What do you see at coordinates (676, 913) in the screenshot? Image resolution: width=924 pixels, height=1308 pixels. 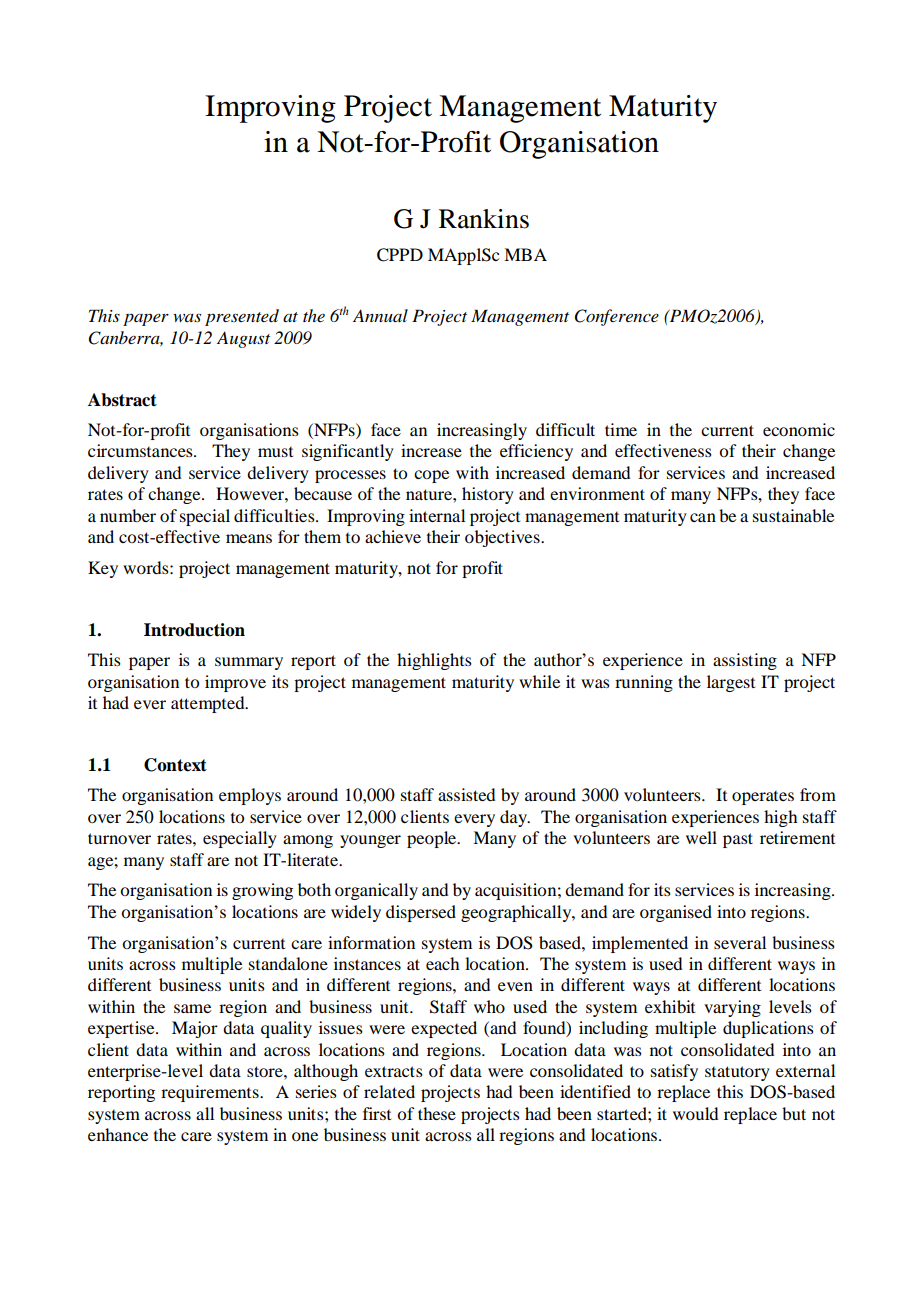 I see `organised` at bounding box center [676, 913].
